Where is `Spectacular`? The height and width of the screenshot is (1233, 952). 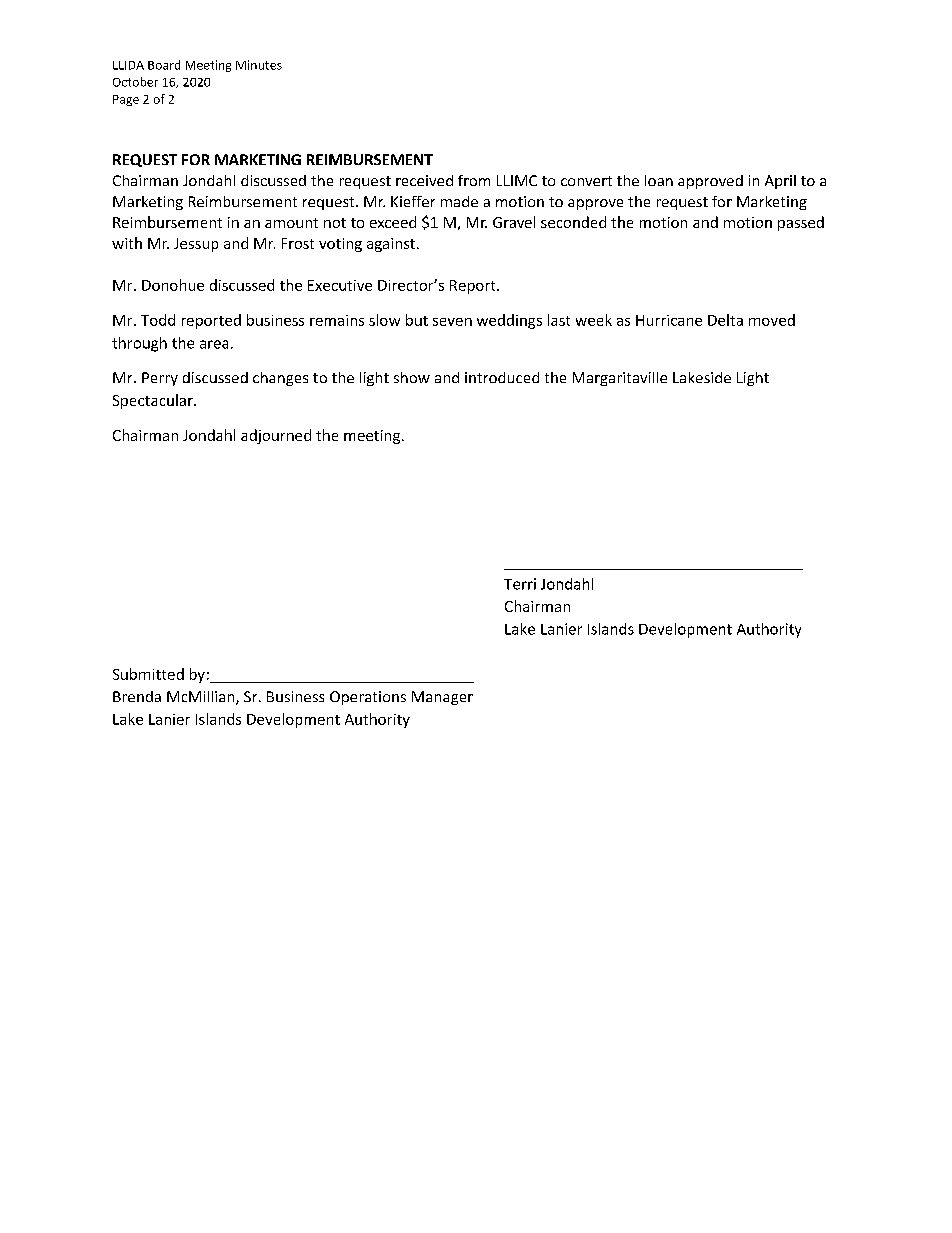 Spectacular is located at coordinates (154, 401).
